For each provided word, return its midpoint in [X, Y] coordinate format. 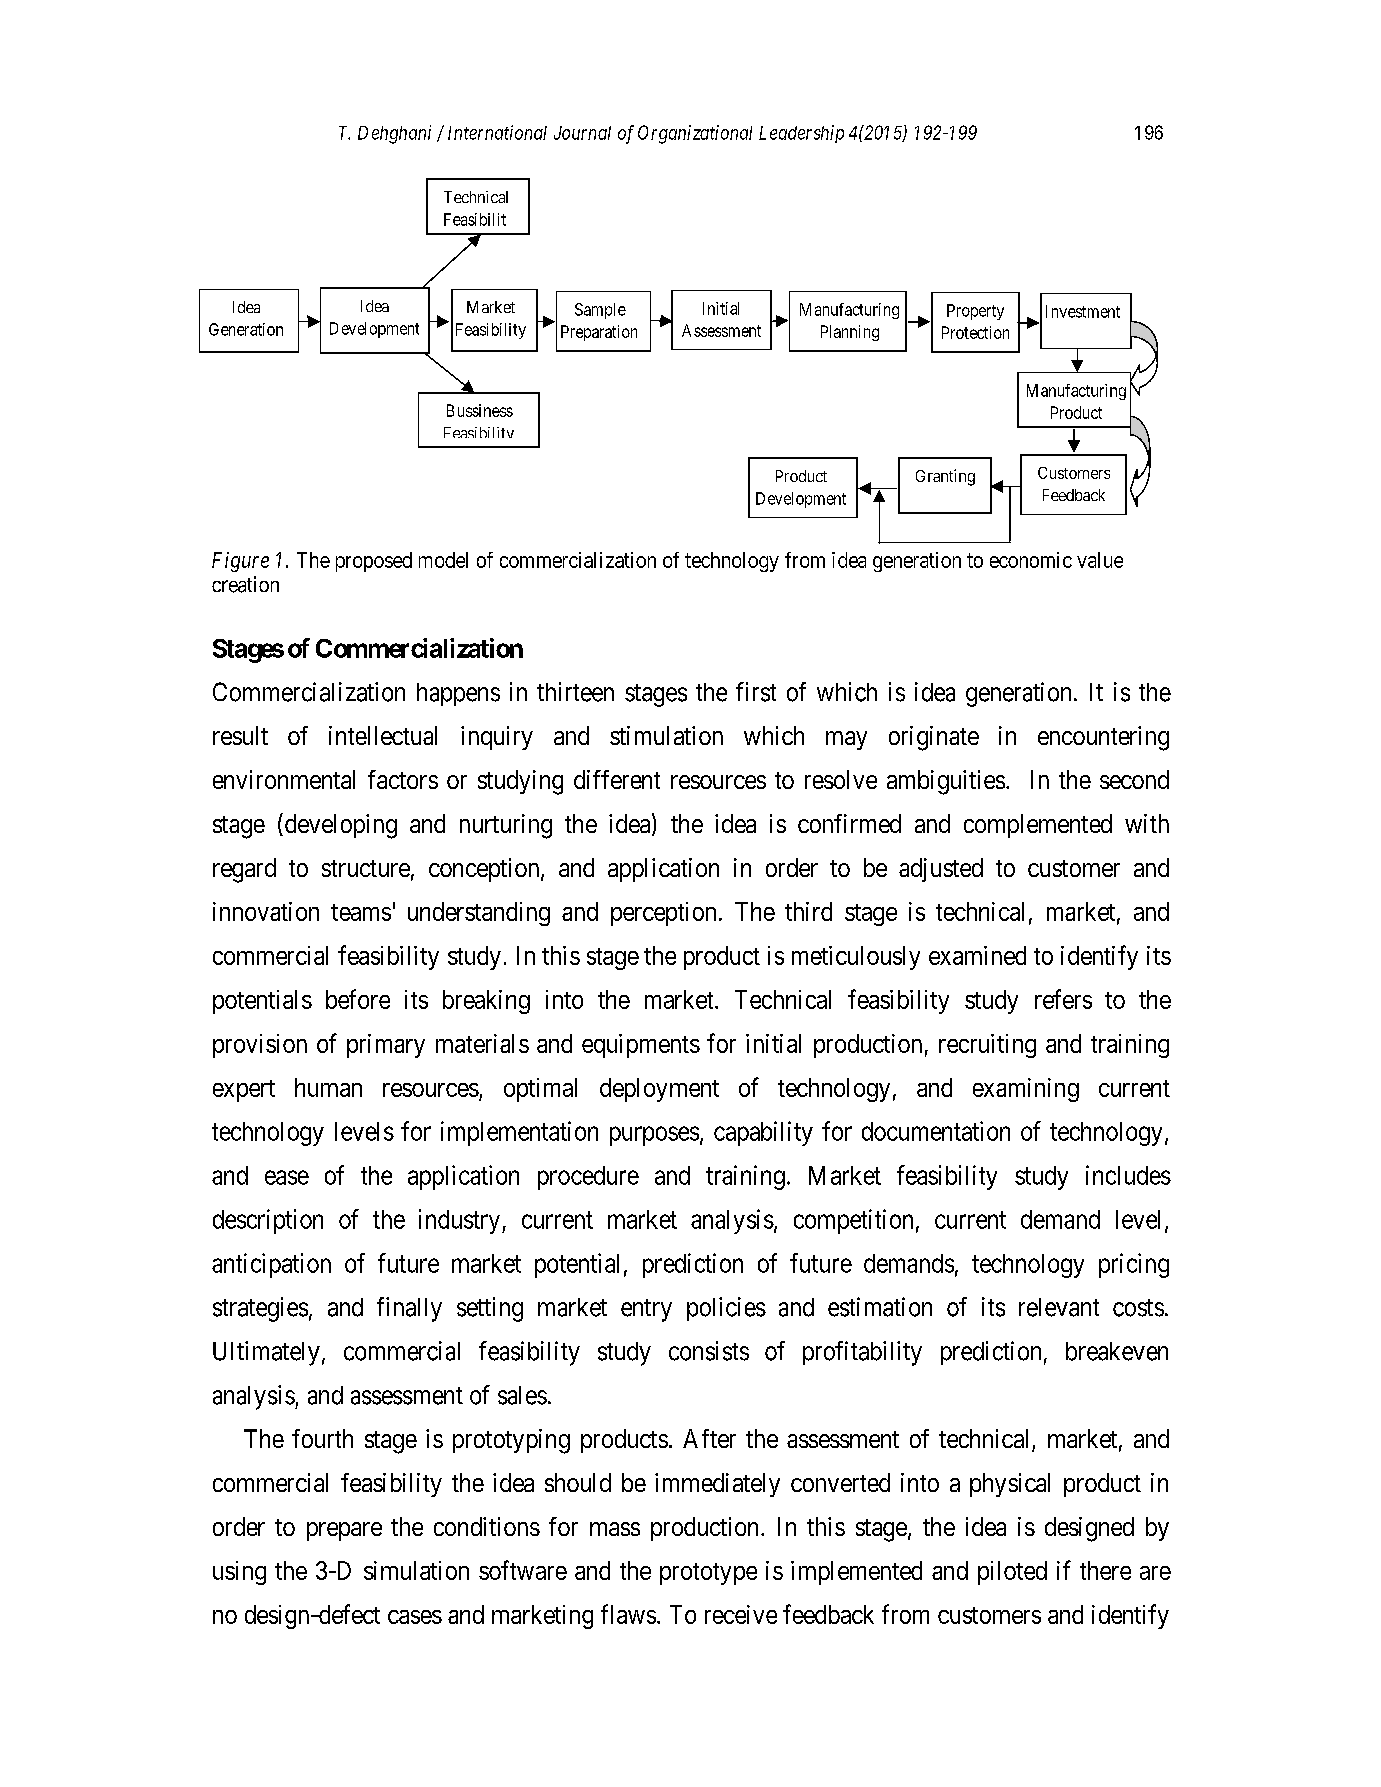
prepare [344, 1531]
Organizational [695, 134]
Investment [1083, 311]
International [497, 132]
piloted [1012, 1573]
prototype [708, 1574]
